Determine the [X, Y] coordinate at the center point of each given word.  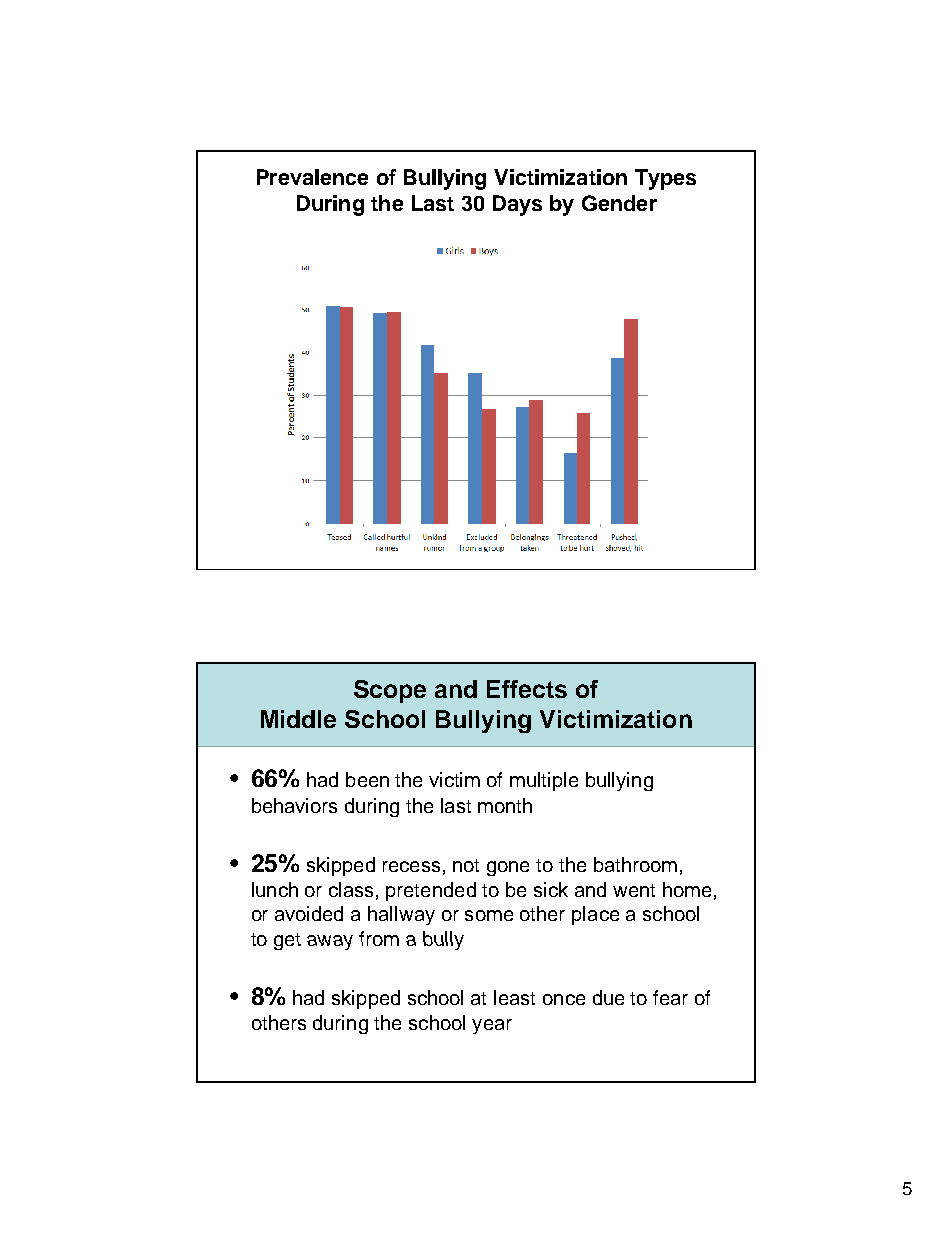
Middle [298, 719]
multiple [544, 781]
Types [665, 179]
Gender [619, 203]
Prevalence [312, 177]
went [634, 890]
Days [517, 205]
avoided [309, 913]
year [492, 1026]
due [608, 997]
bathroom [635, 864]
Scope [390, 691]
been [367, 779]
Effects [527, 689]
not [466, 865]
